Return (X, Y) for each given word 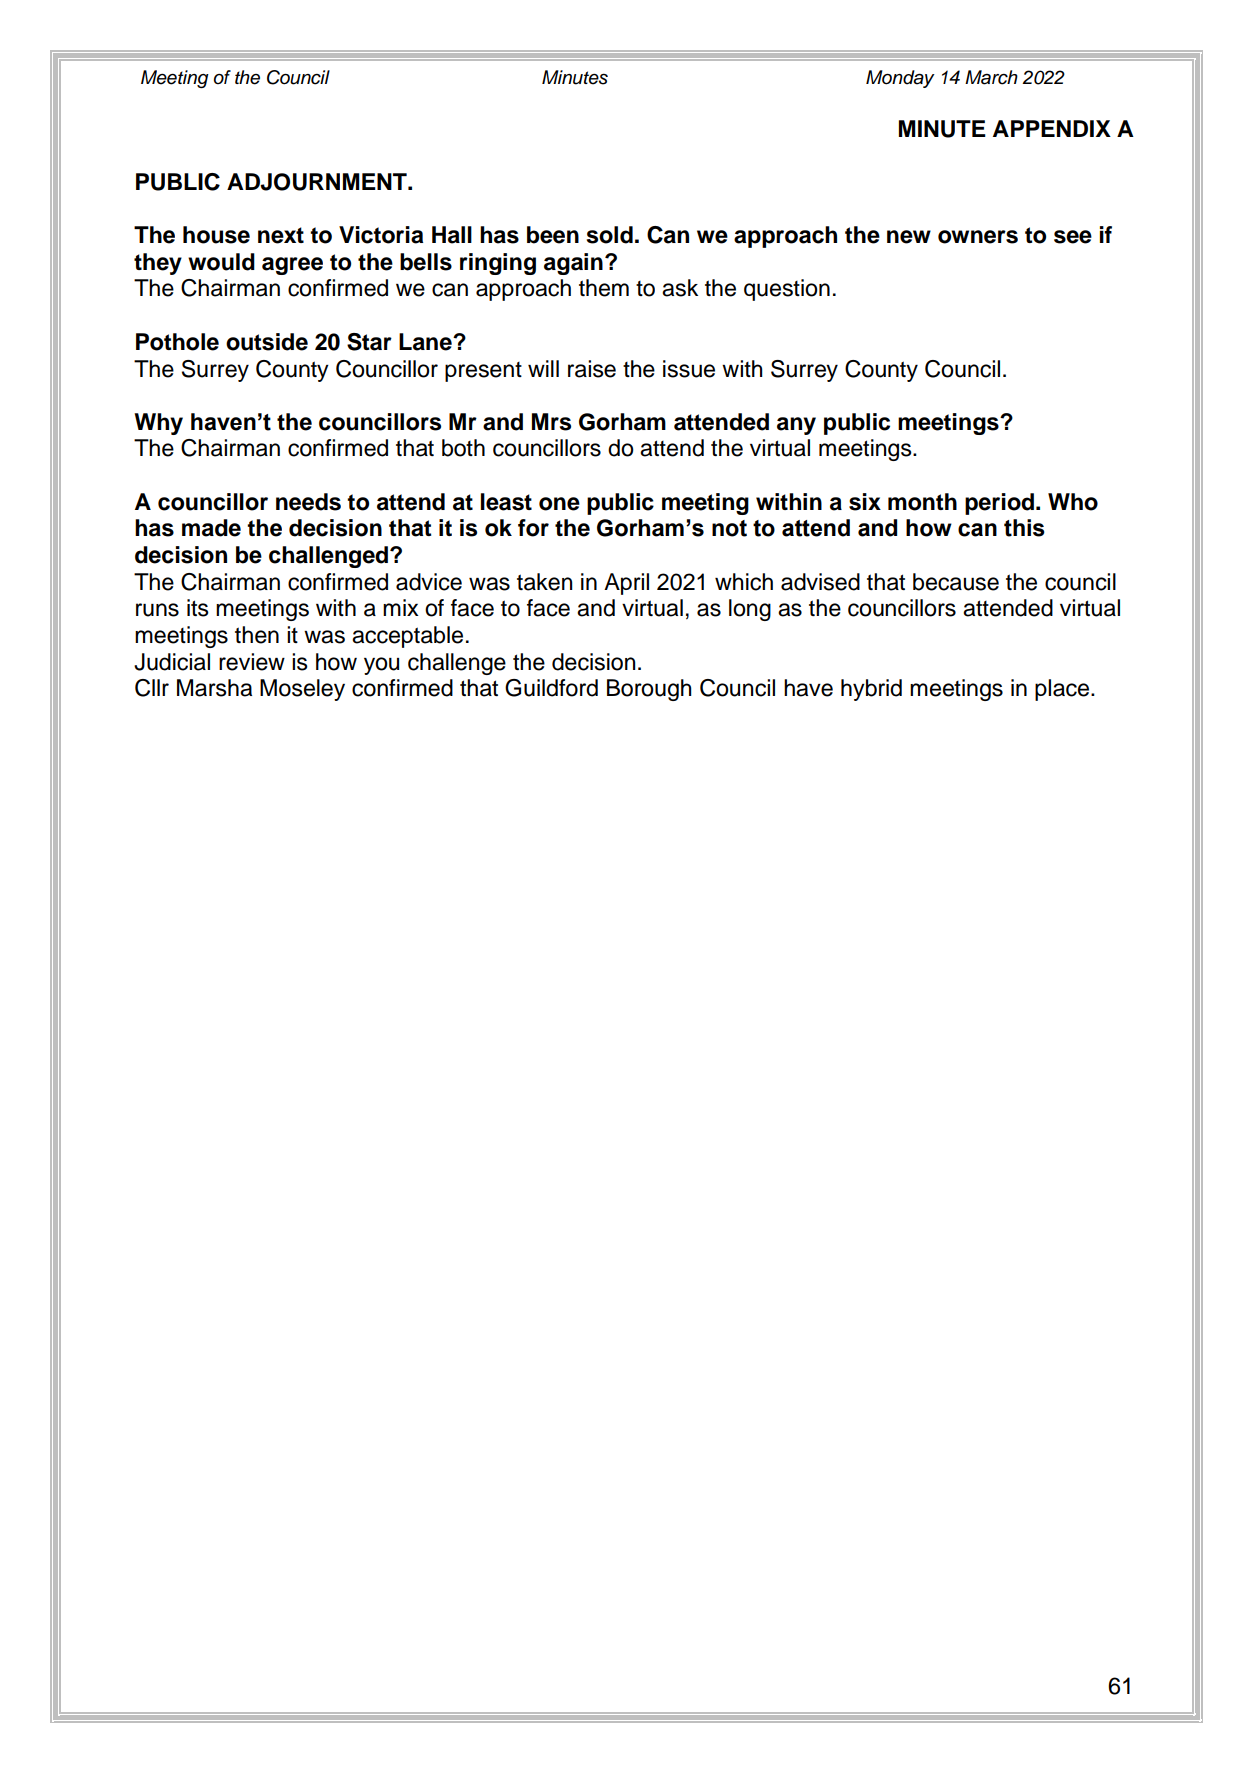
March (991, 77)
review (252, 662)
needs (308, 502)
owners (978, 237)
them (604, 288)
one (559, 504)
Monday (900, 79)
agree (292, 266)
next (281, 235)
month (922, 502)
